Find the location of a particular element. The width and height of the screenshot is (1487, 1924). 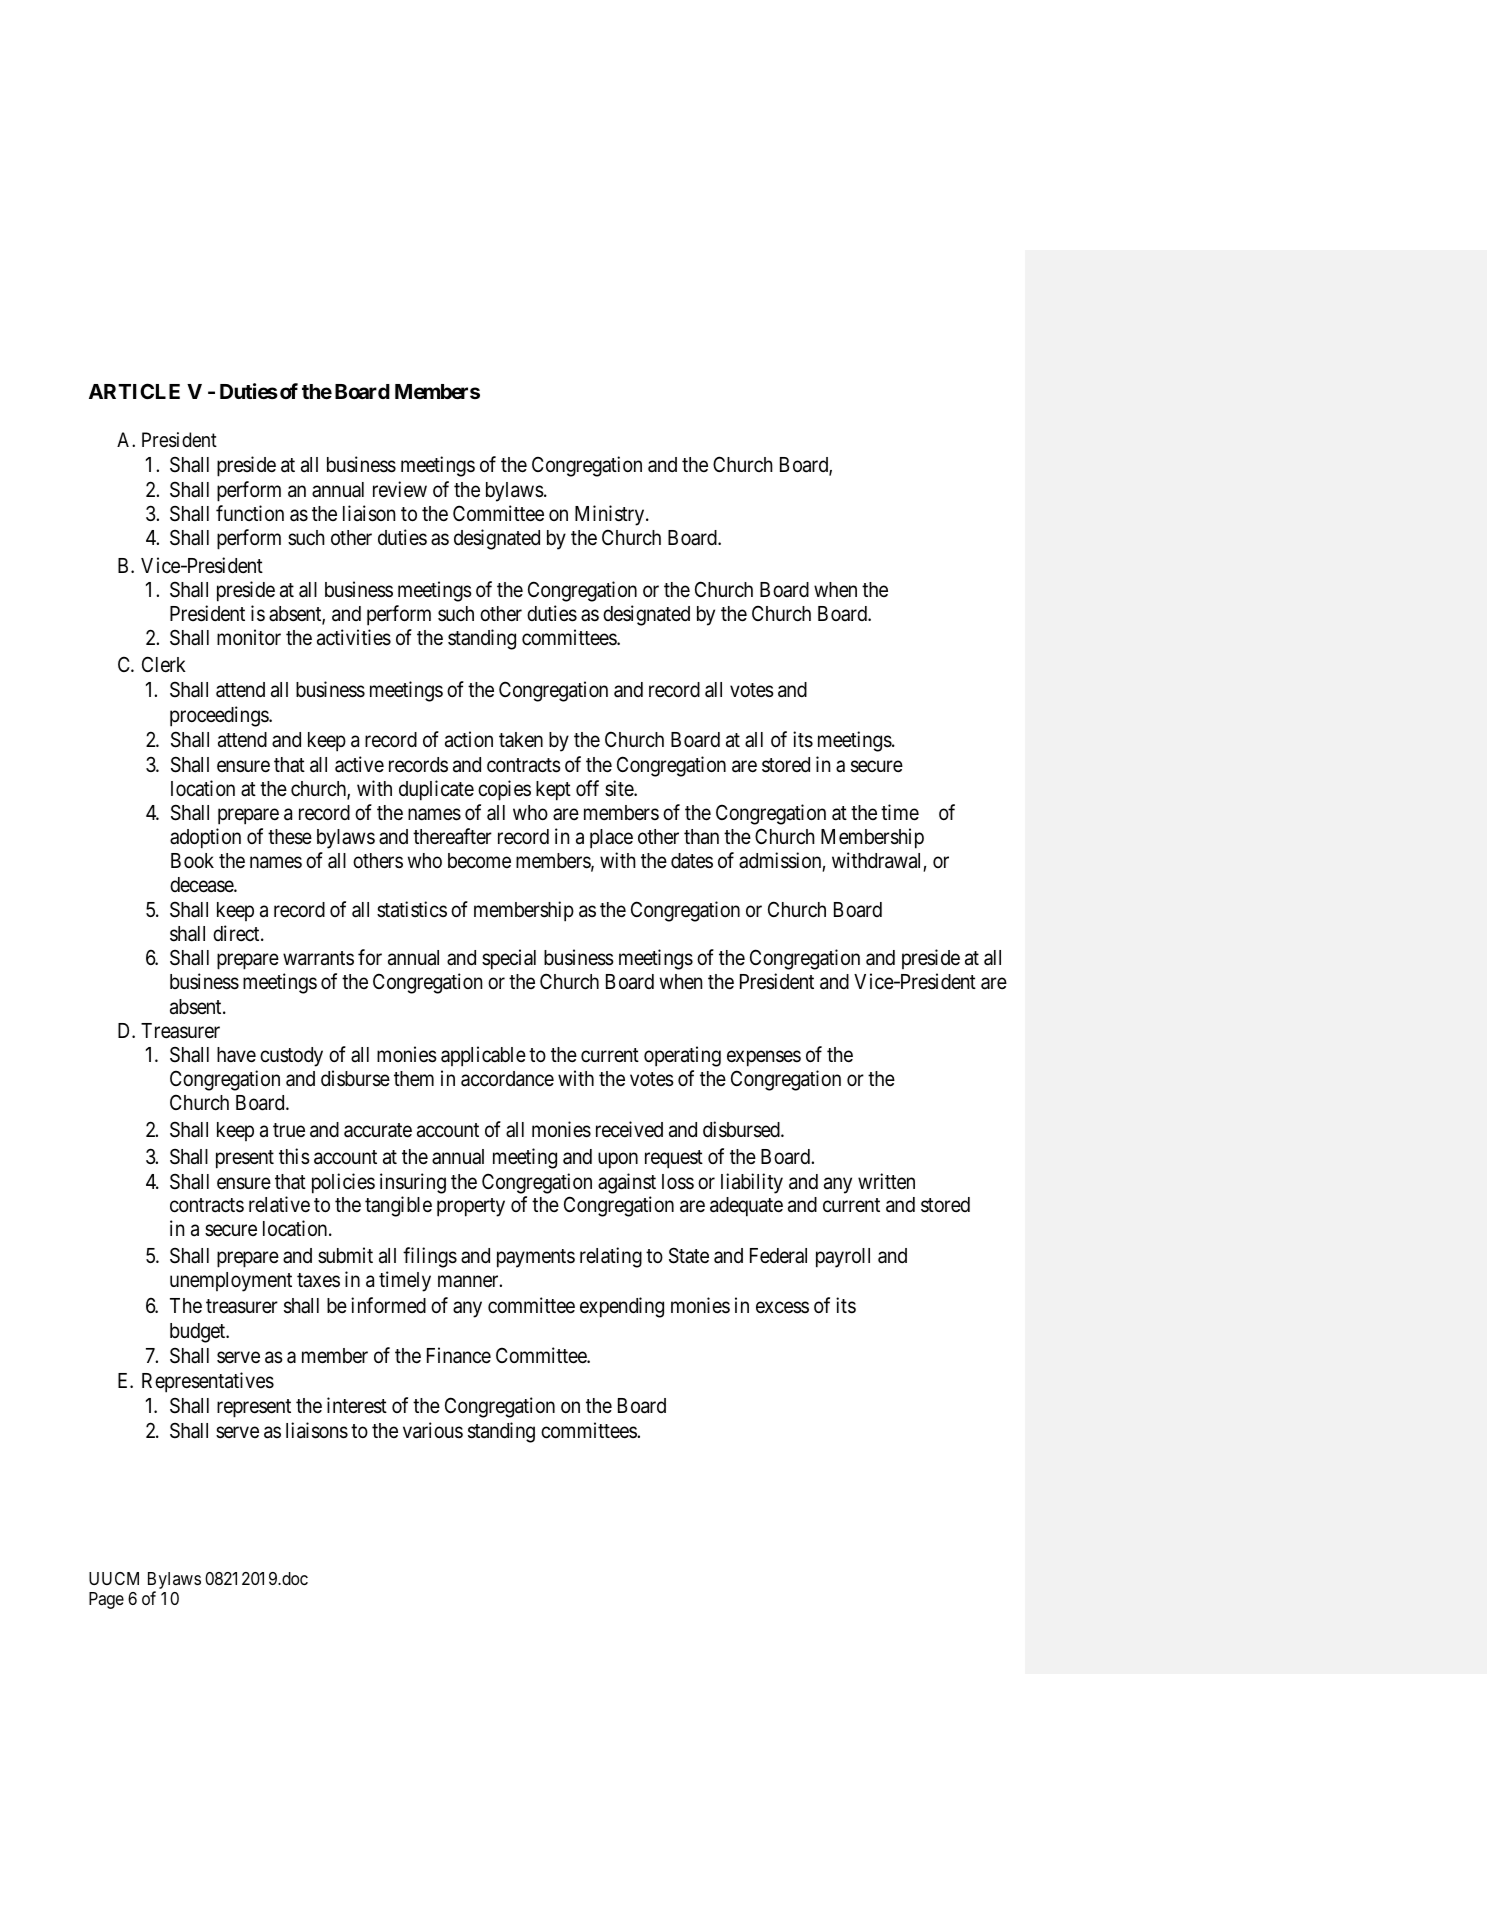

Federal is located at coordinates (778, 1256).
